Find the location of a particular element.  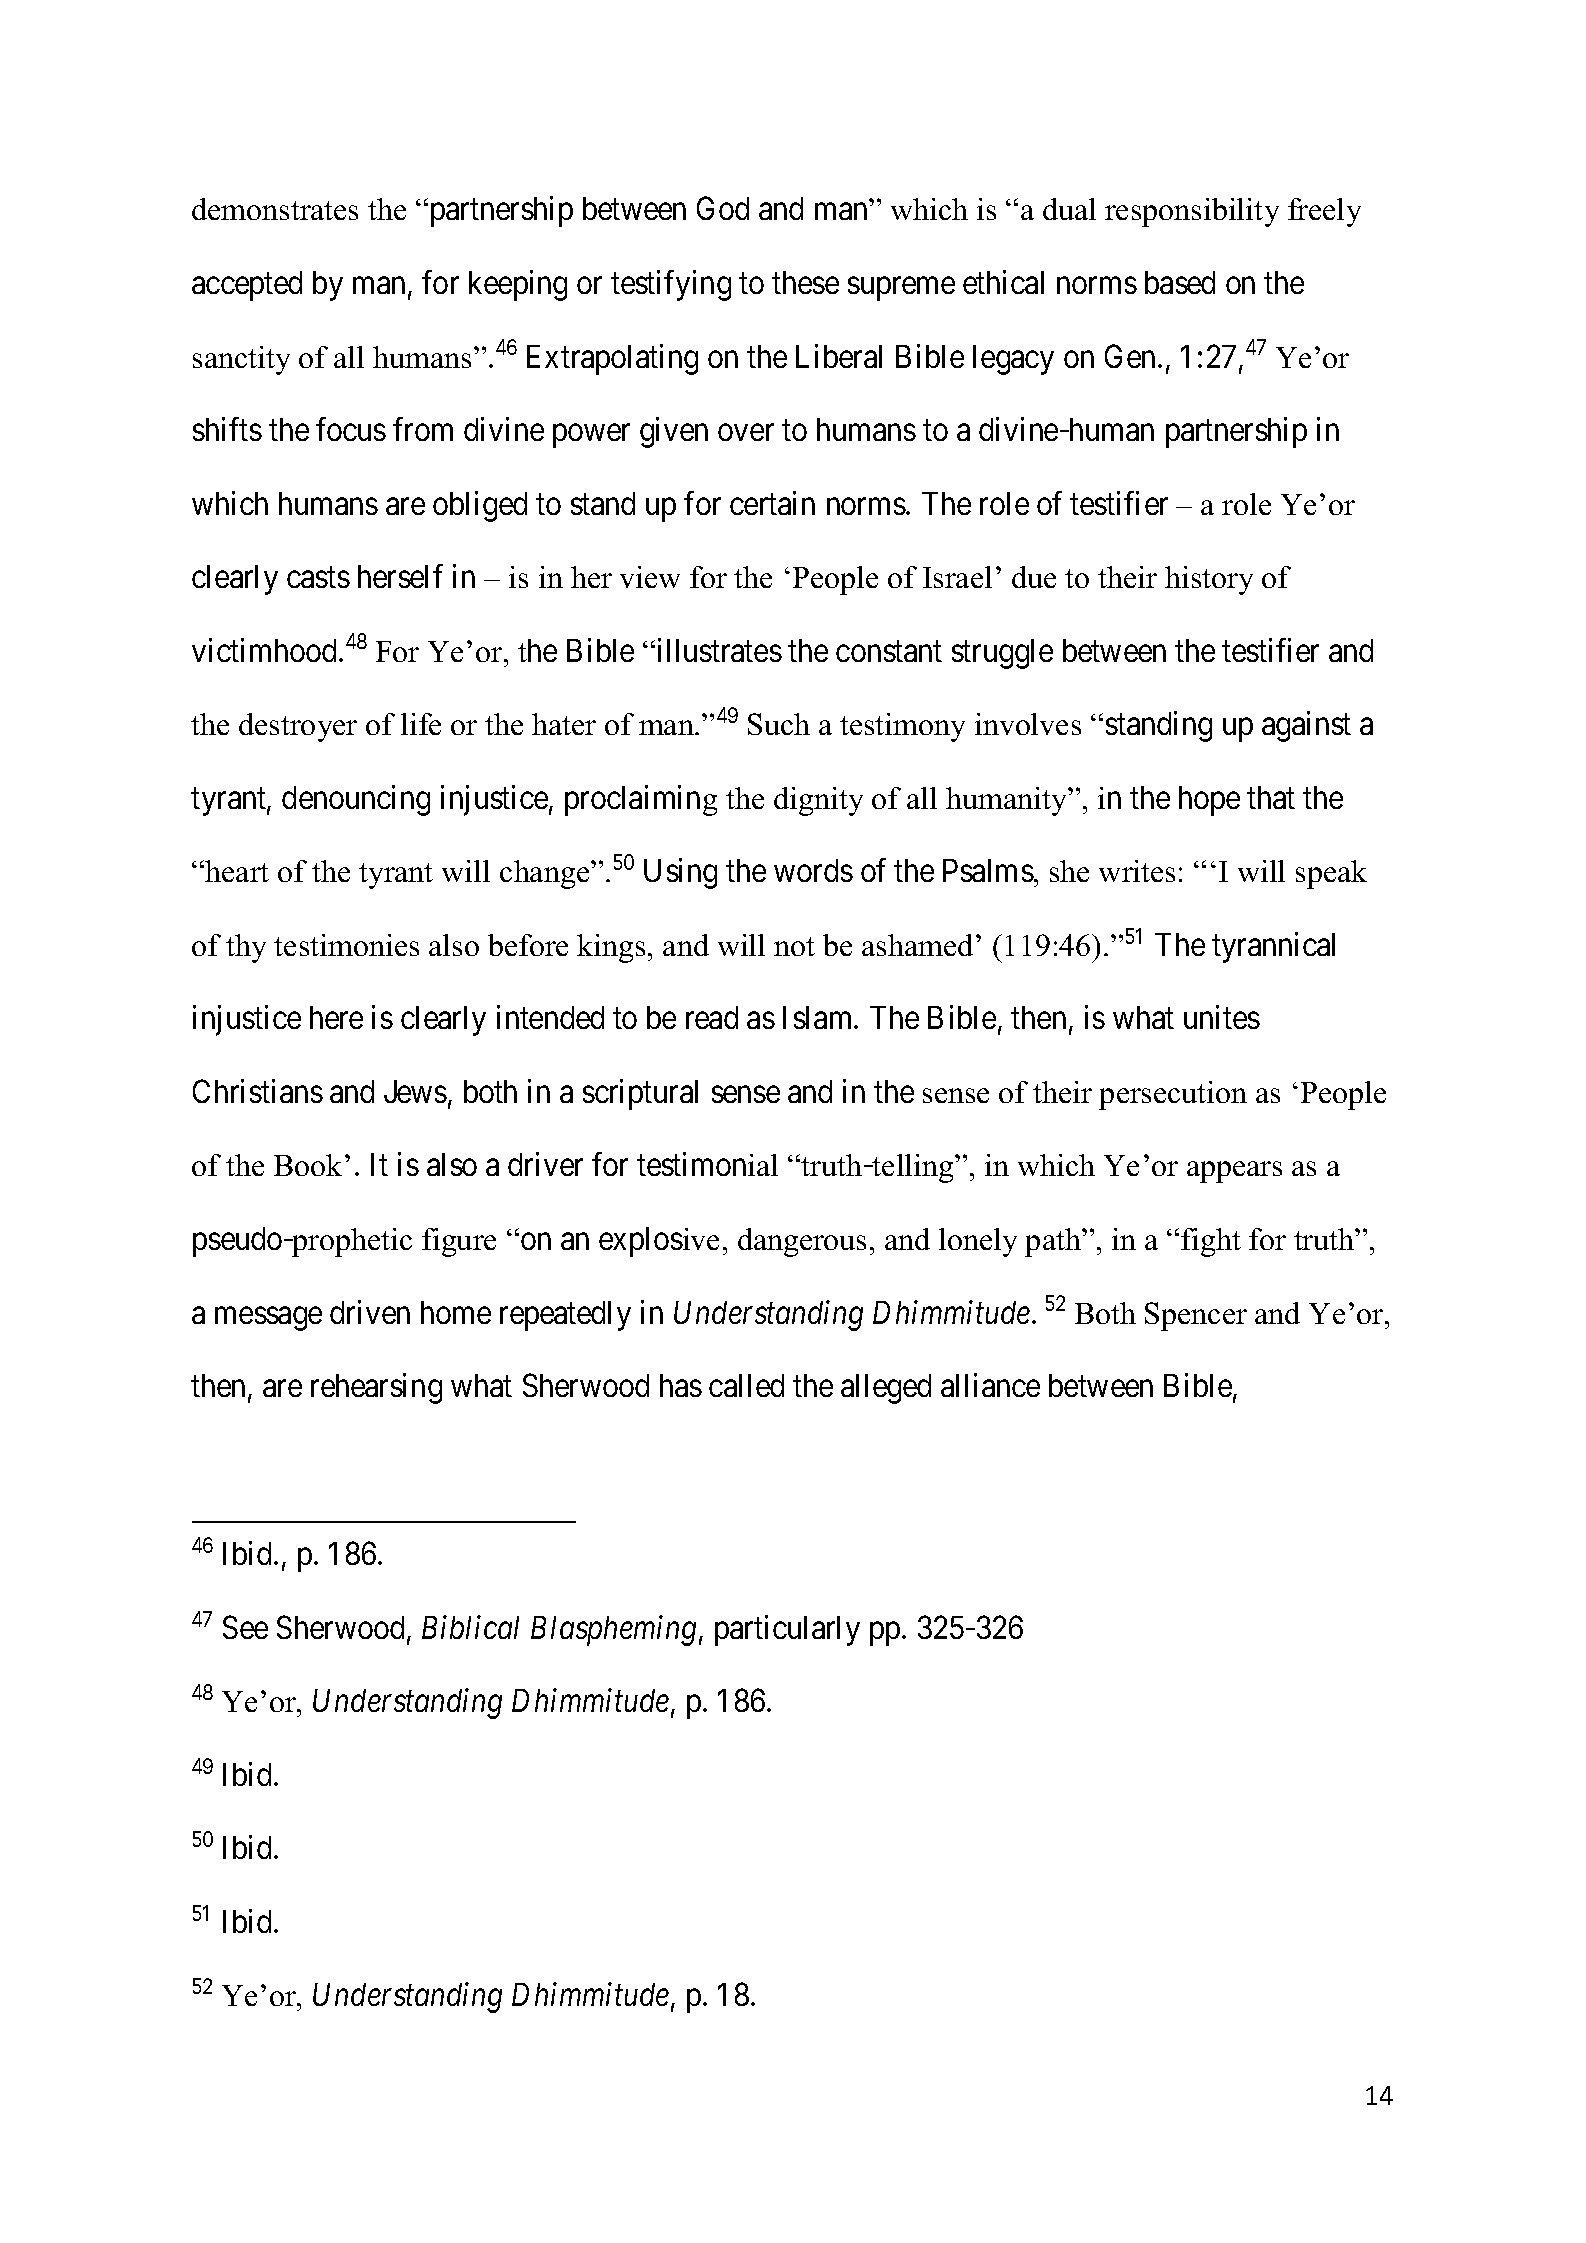

appears is located at coordinates (1234, 1172).
